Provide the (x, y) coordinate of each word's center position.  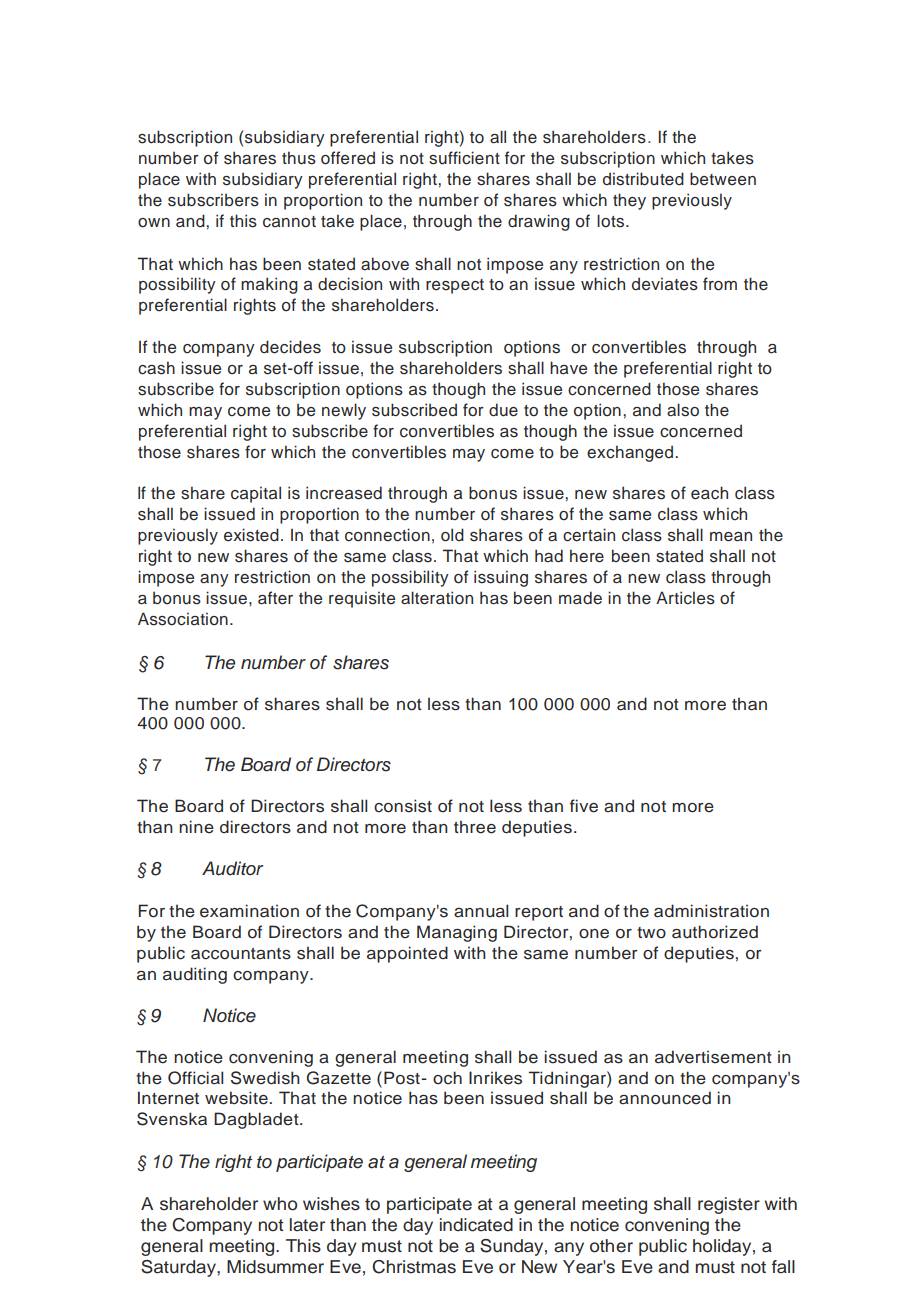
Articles (685, 598)
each (709, 493)
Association (183, 619)
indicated (476, 1225)
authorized (715, 932)
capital (256, 494)
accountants (241, 954)
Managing (457, 933)
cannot (289, 222)
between (723, 179)
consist (403, 806)
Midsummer (275, 1267)
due (503, 410)
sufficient (464, 158)
